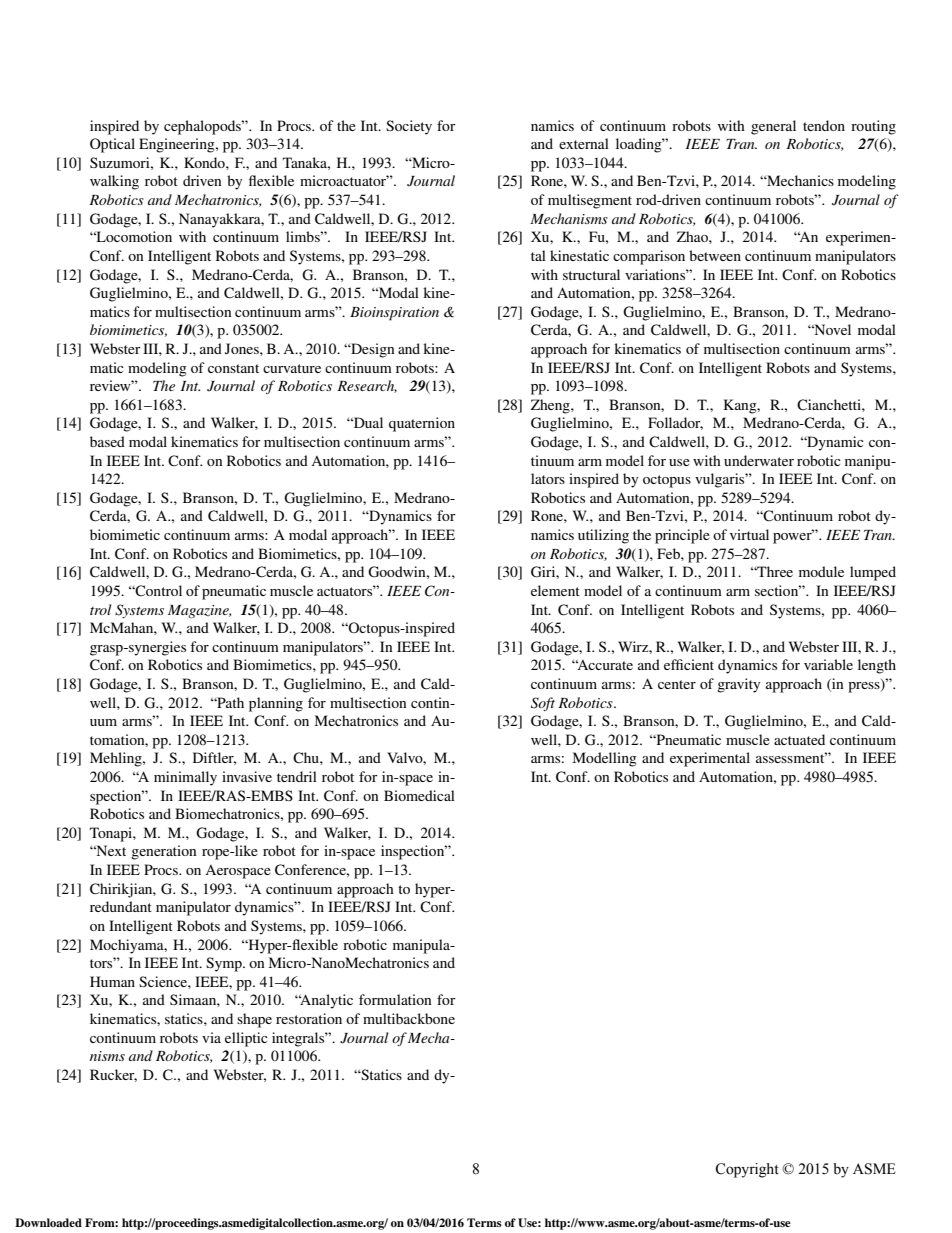 The height and width of the screenshot is (1233, 952). I want to click on Optical, so click(112, 145).
